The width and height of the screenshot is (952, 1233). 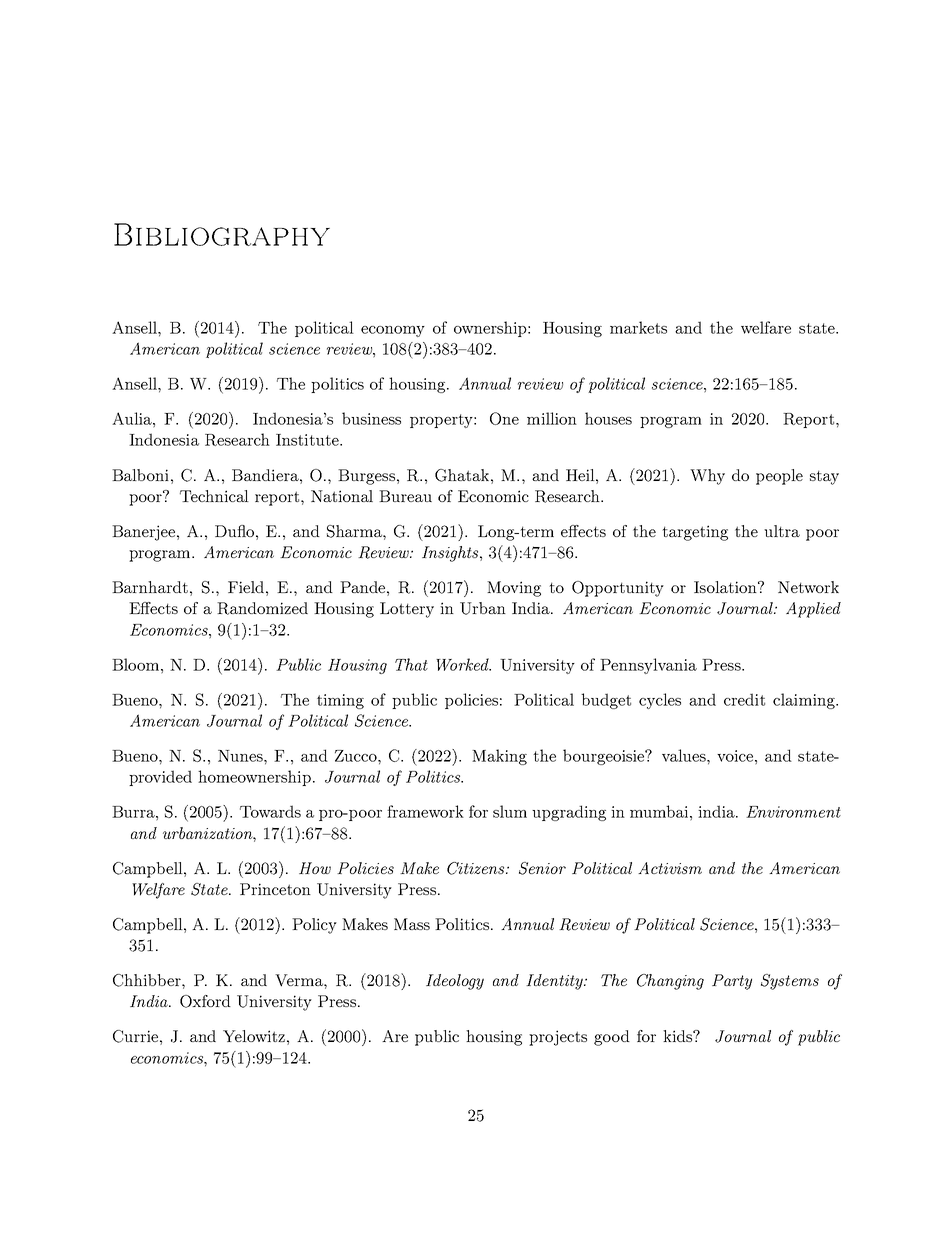 What do you see at coordinates (222, 234) in the screenshot?
I see `Bibliography` at bounding box center [222, 234].
